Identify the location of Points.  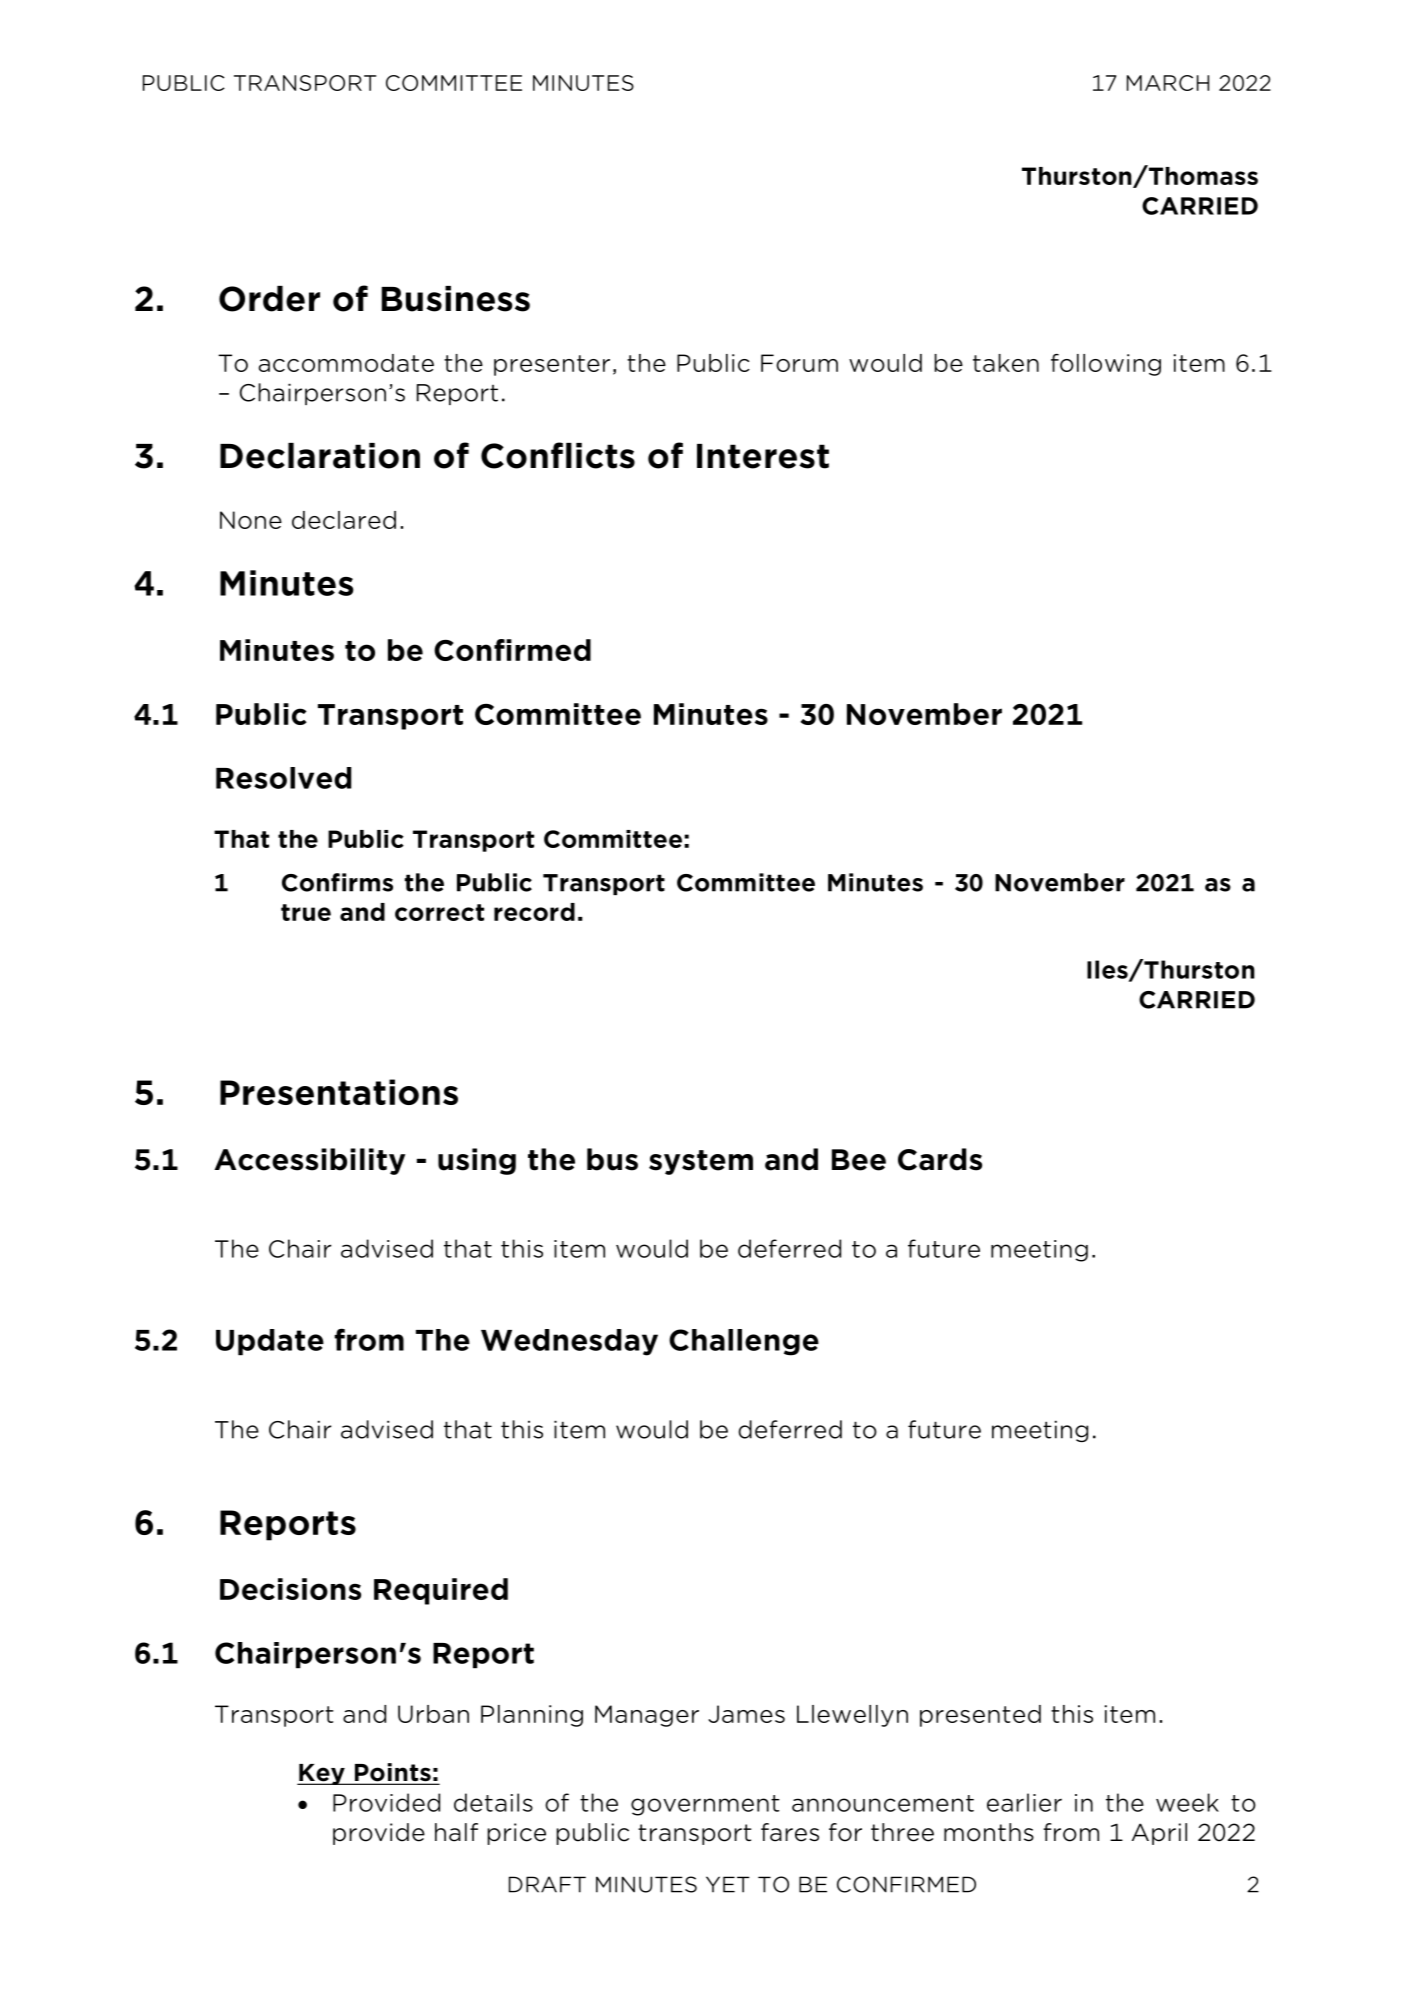
(393, 1773).
